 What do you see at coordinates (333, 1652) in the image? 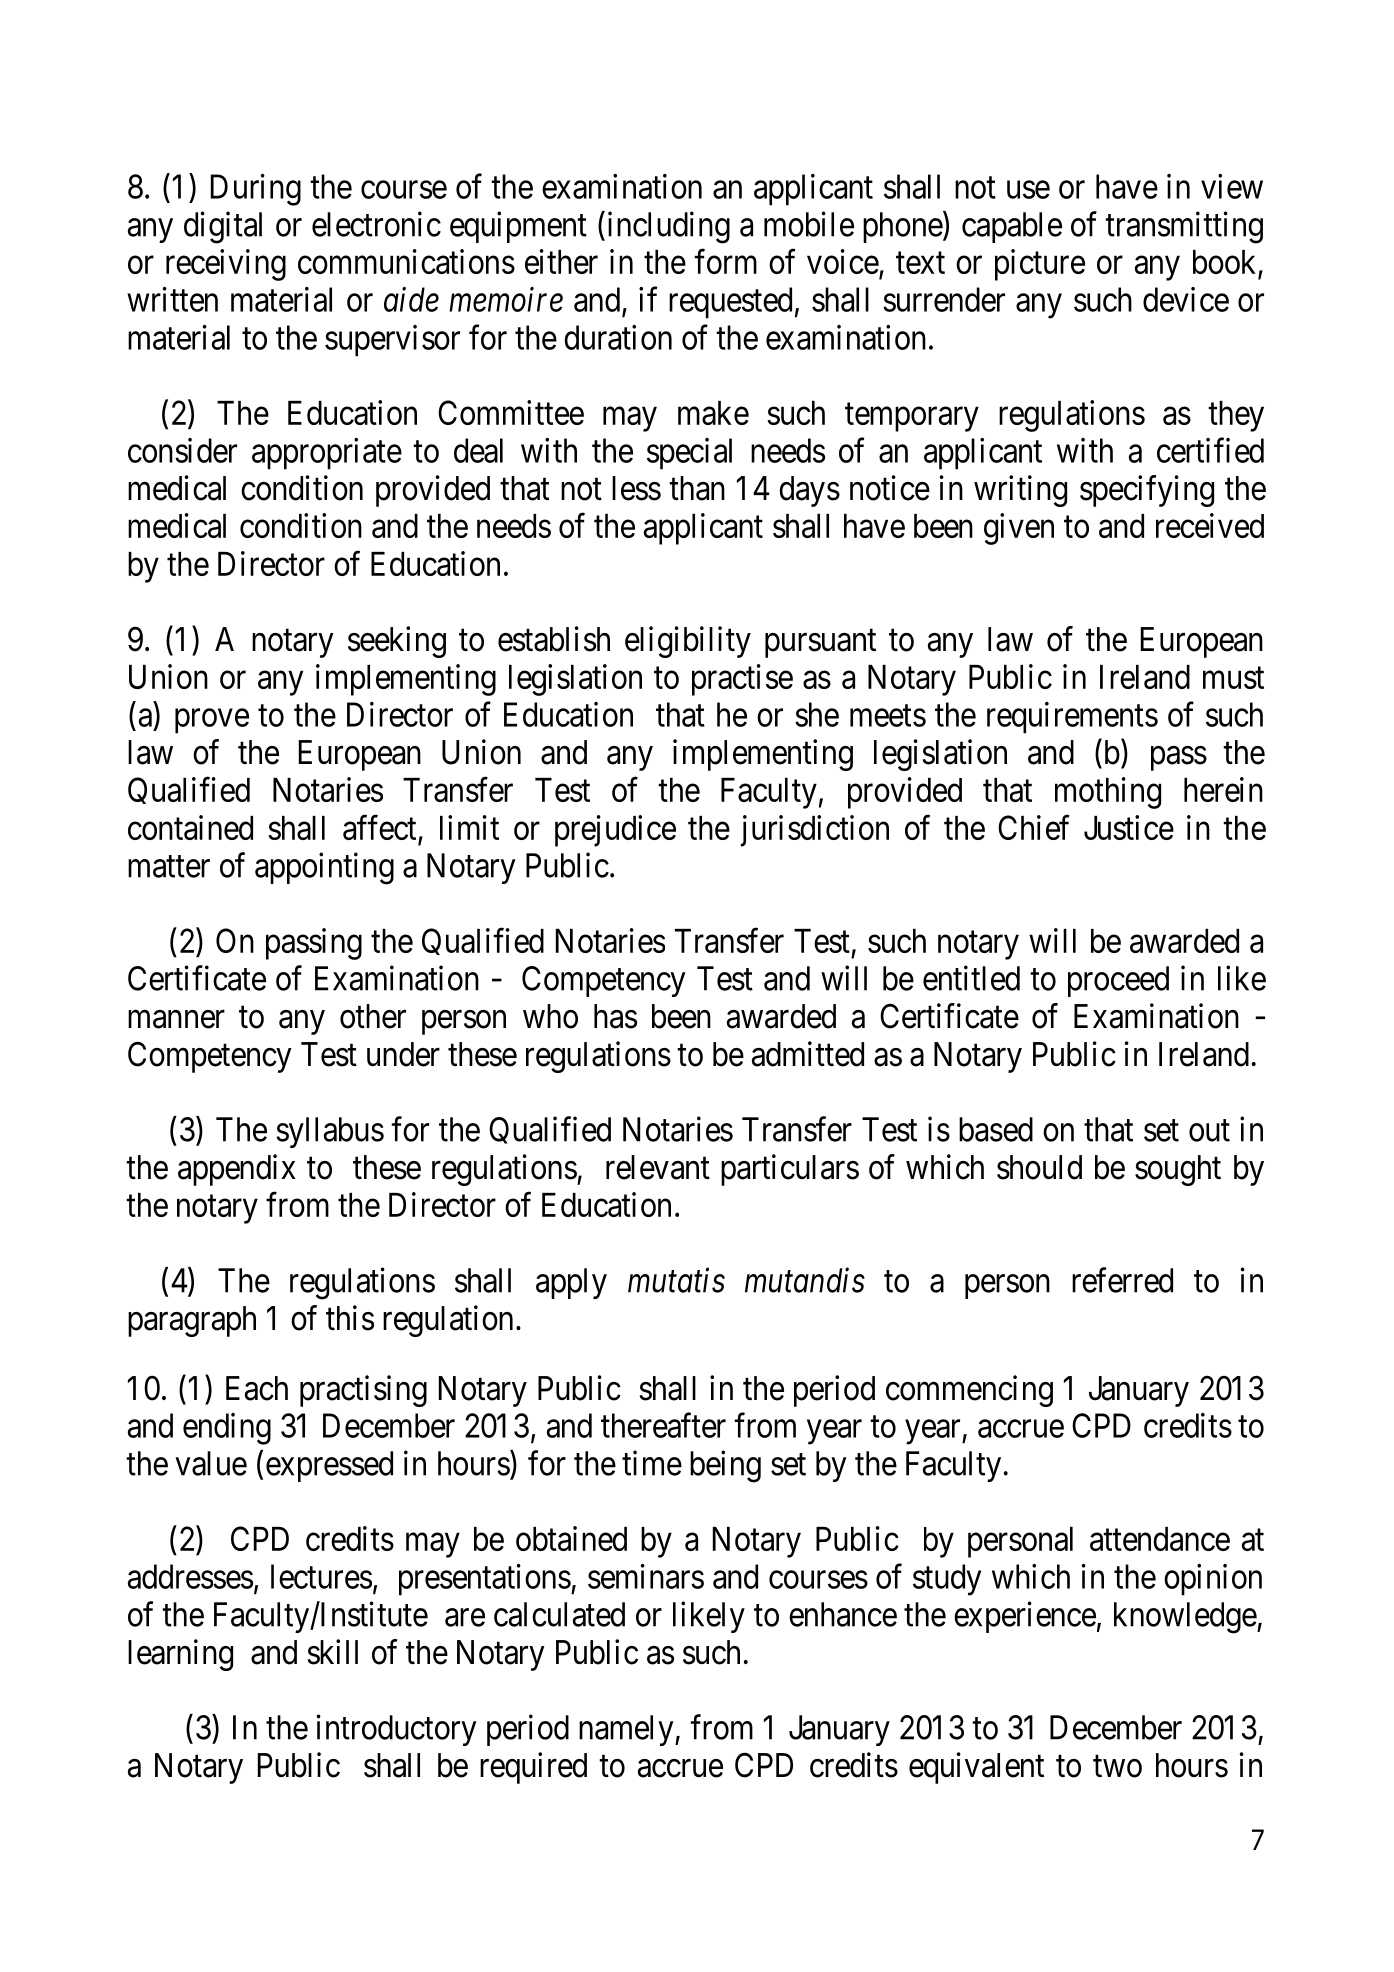
I see `skill` at bounding box center [333, 1652].
